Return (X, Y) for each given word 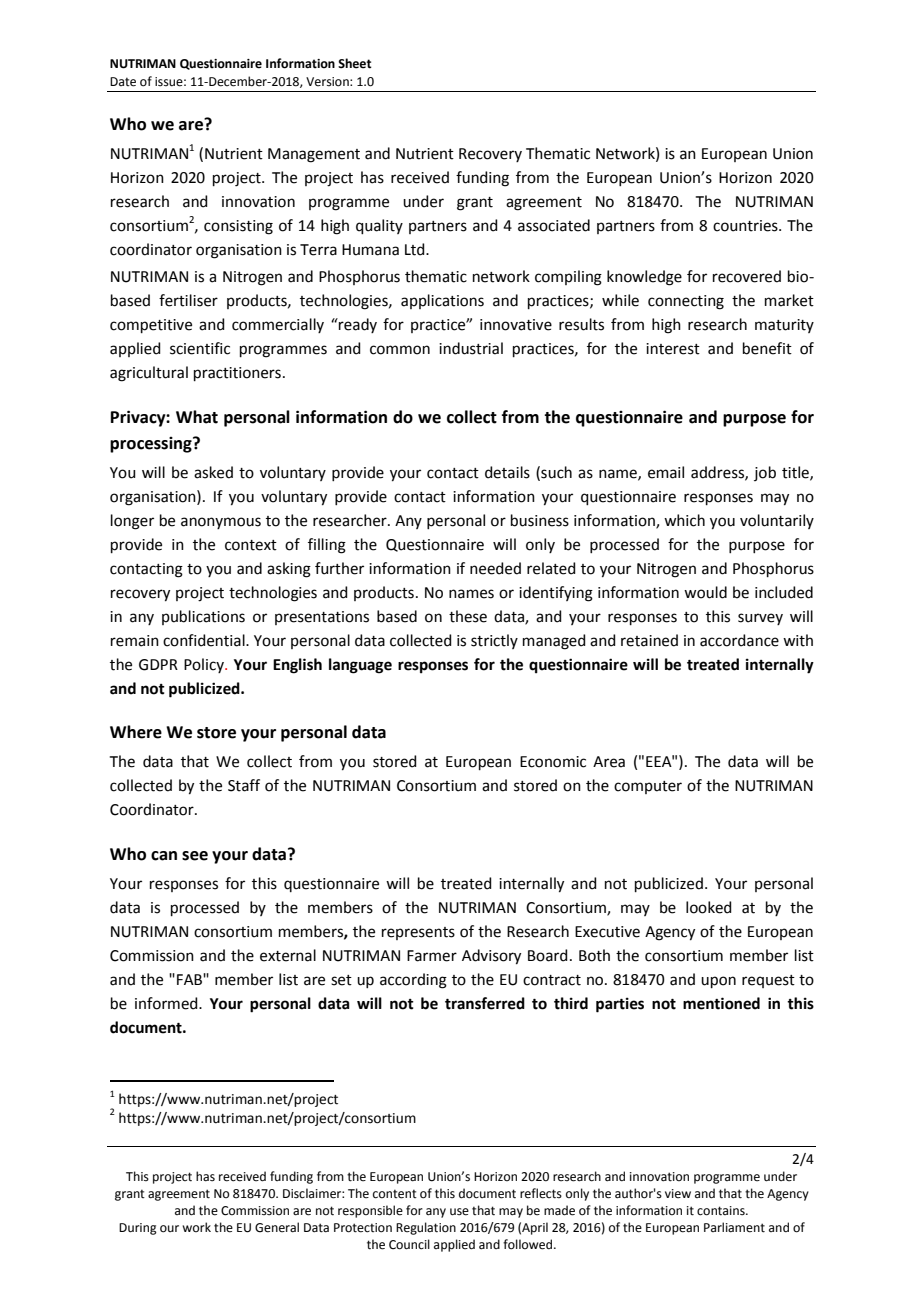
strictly (494, 641)
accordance (739, 640)
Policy (205, 665)
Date (123, 82)
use (459, 1212)
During (138, 1229)
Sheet (355, 63)
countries (746, 226)
